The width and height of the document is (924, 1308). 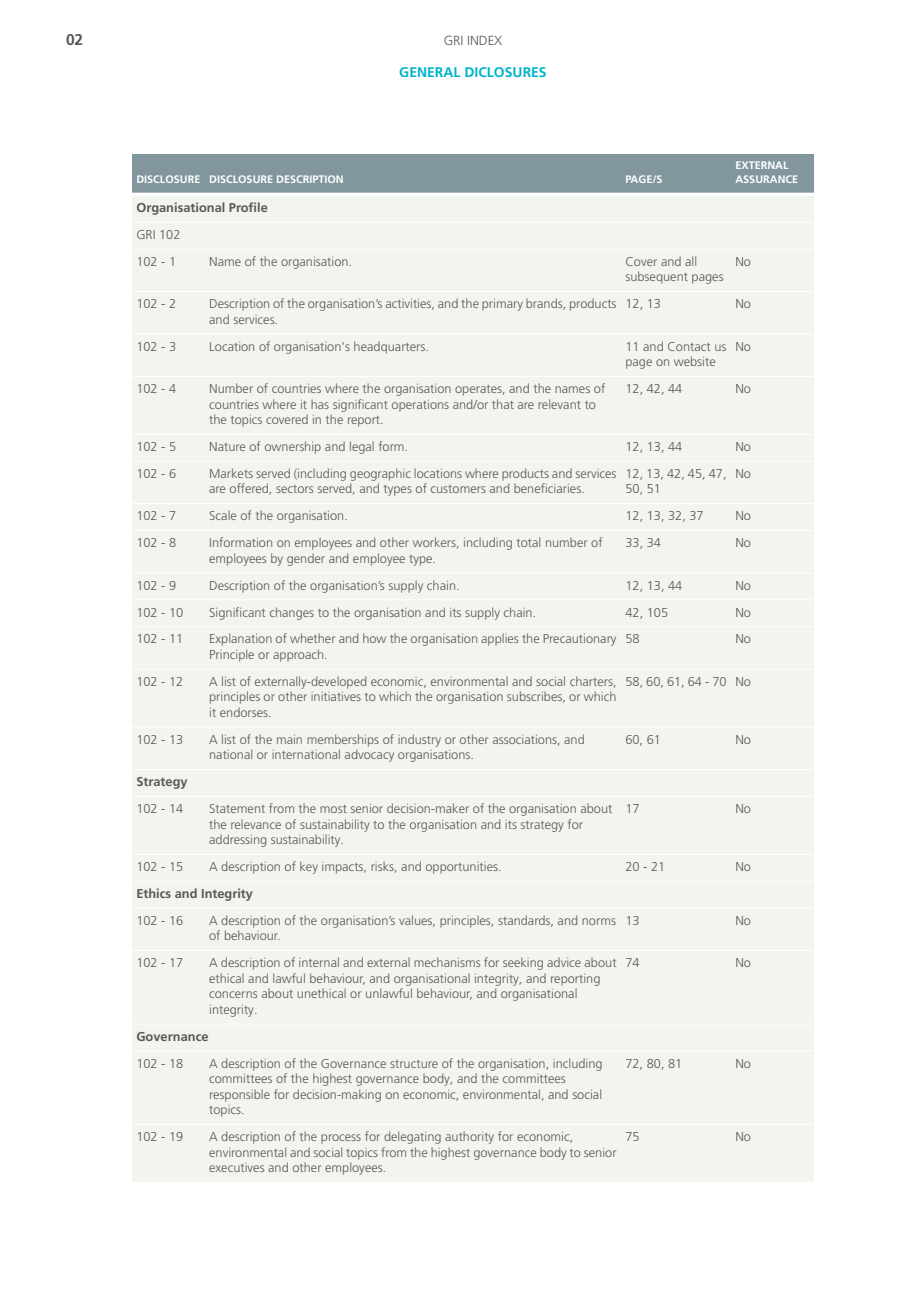 What do you see at coordinates (417, 921) in the document?
I see `values` at bounding box center [417, 921].
